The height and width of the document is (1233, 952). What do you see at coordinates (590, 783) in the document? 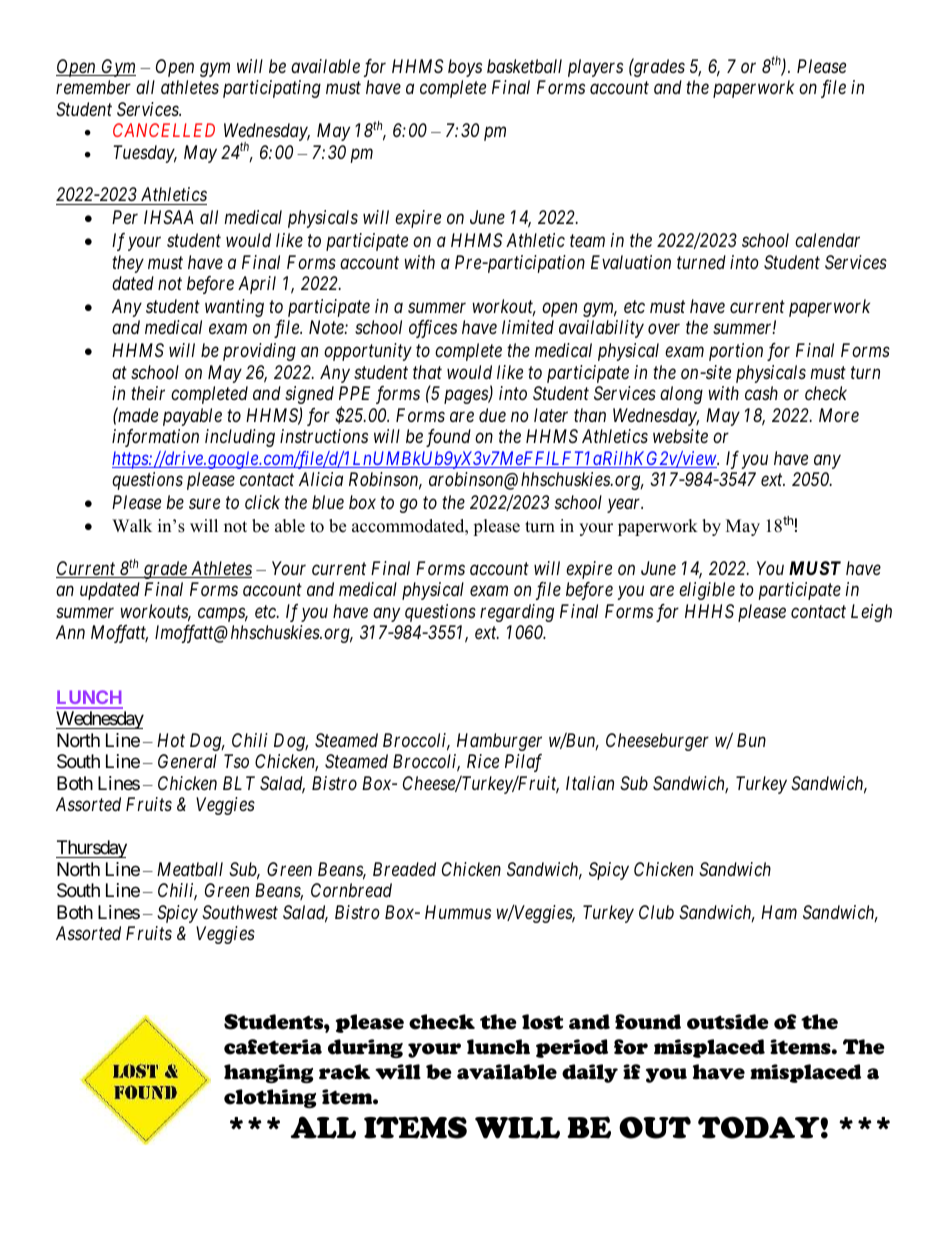
I see `Italian` at bounding box center [590, 783].
